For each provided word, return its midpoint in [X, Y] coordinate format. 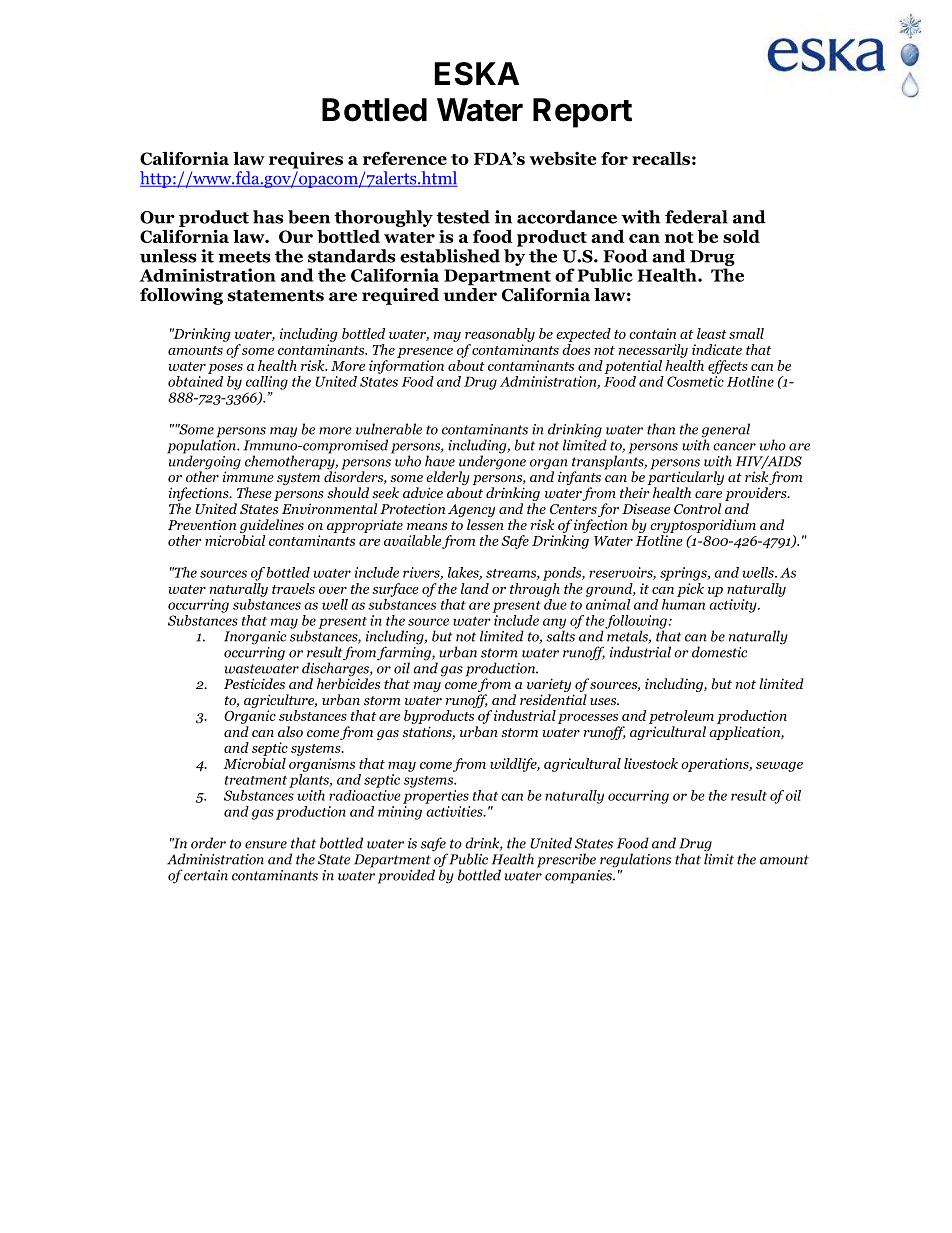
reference [405, 158]
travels [293, 588]
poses [225, 369]
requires [306, 160]
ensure [266, 845]
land [475, 588]
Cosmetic [695, 381]
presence [425, 353]
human [683, 603]
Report [582, 113]
